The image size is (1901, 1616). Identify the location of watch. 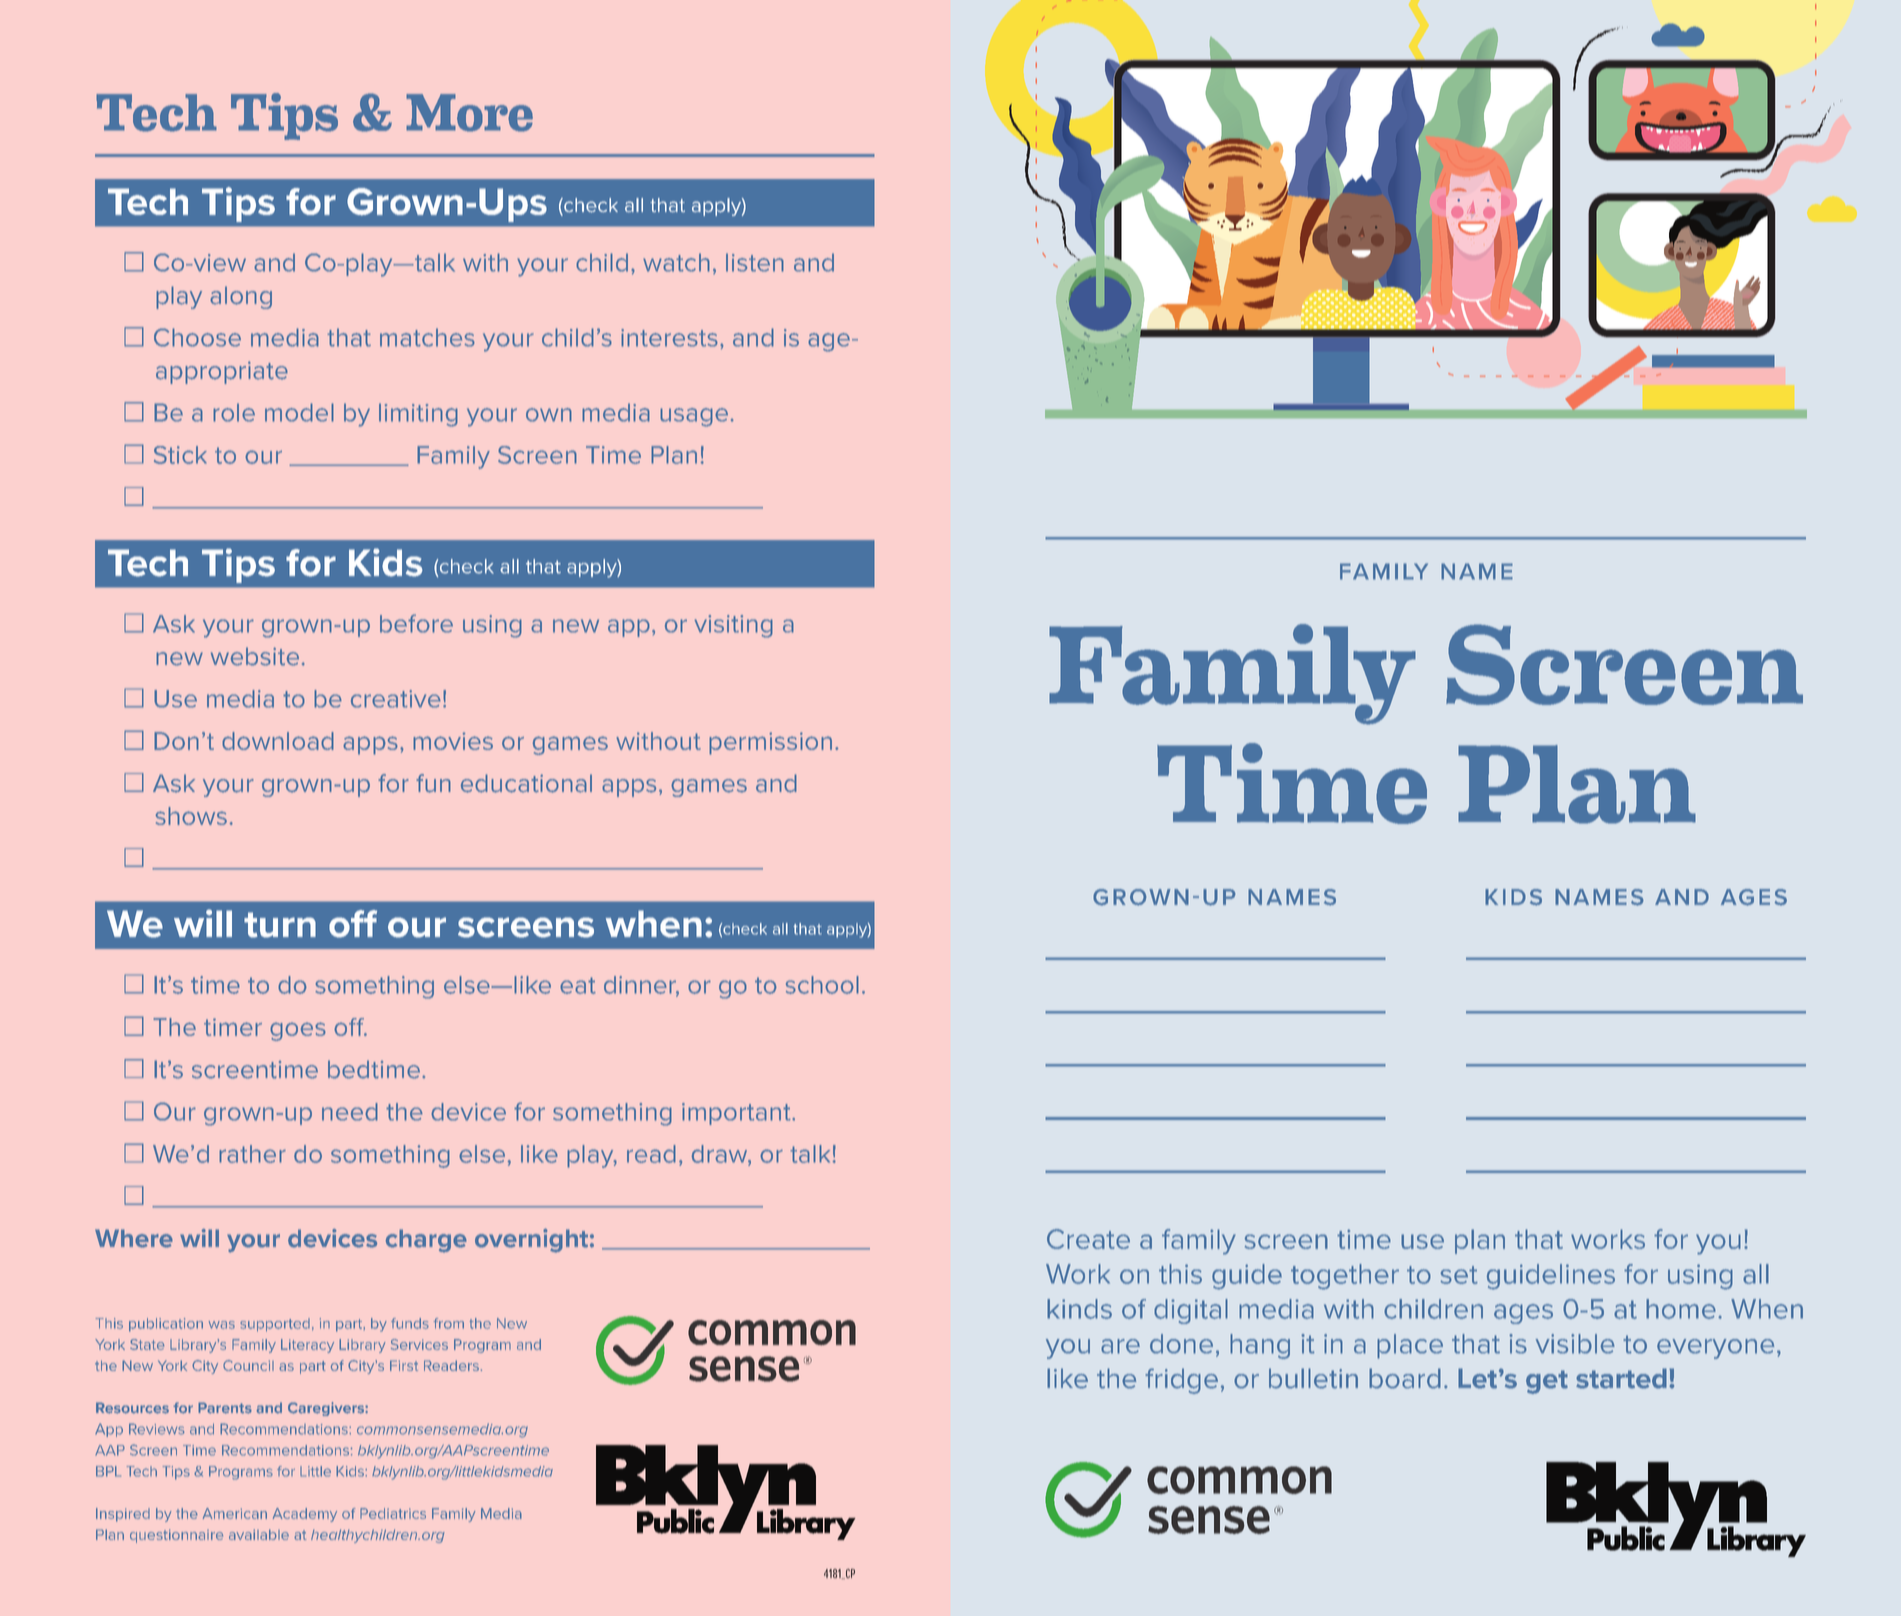
(676, 262).
